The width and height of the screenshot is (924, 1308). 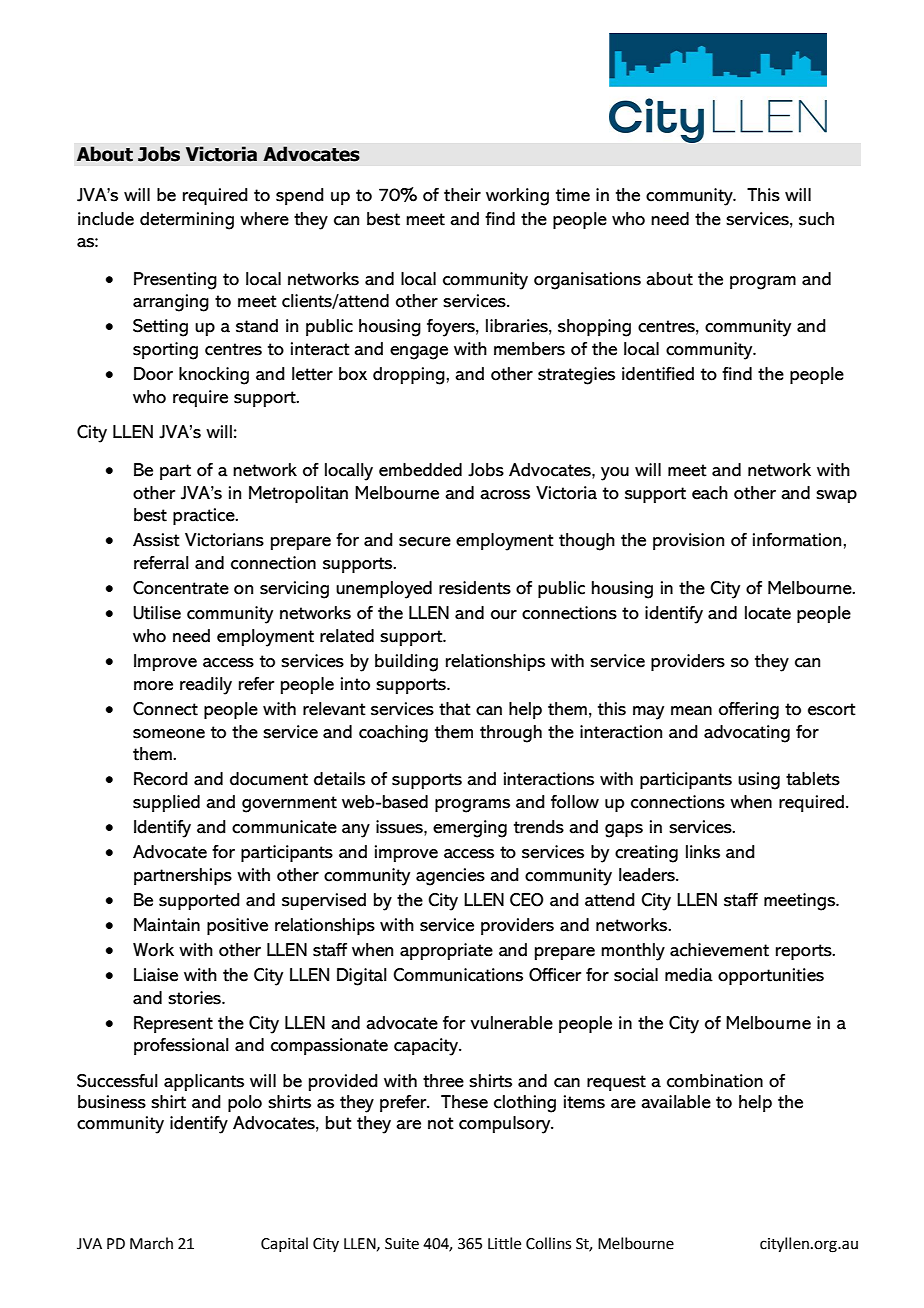 What do you see at coordinates (504, 1243) in the screenshot?
I see `Little` at bounding box center [504, 1243].
